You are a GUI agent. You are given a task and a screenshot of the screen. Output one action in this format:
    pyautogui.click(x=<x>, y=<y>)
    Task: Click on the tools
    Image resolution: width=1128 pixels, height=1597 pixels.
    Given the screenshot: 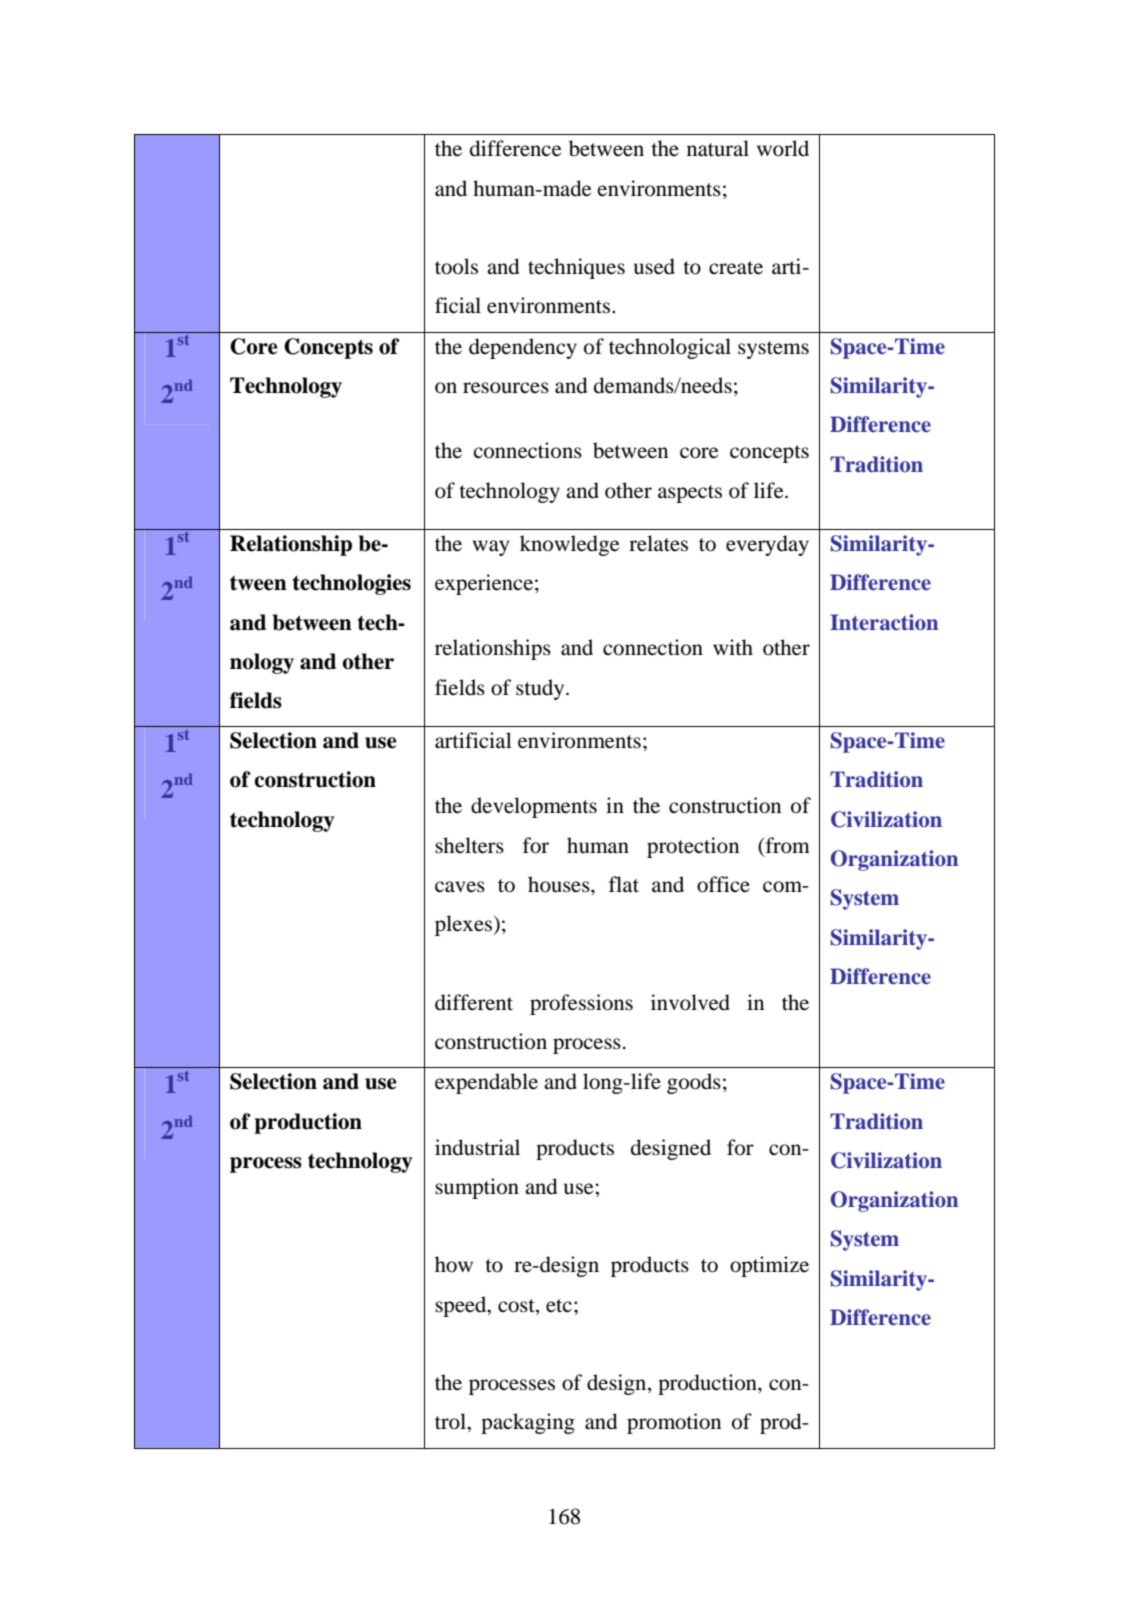 What is the action you would take?
    pyautogui.click(x=456, y=266)
